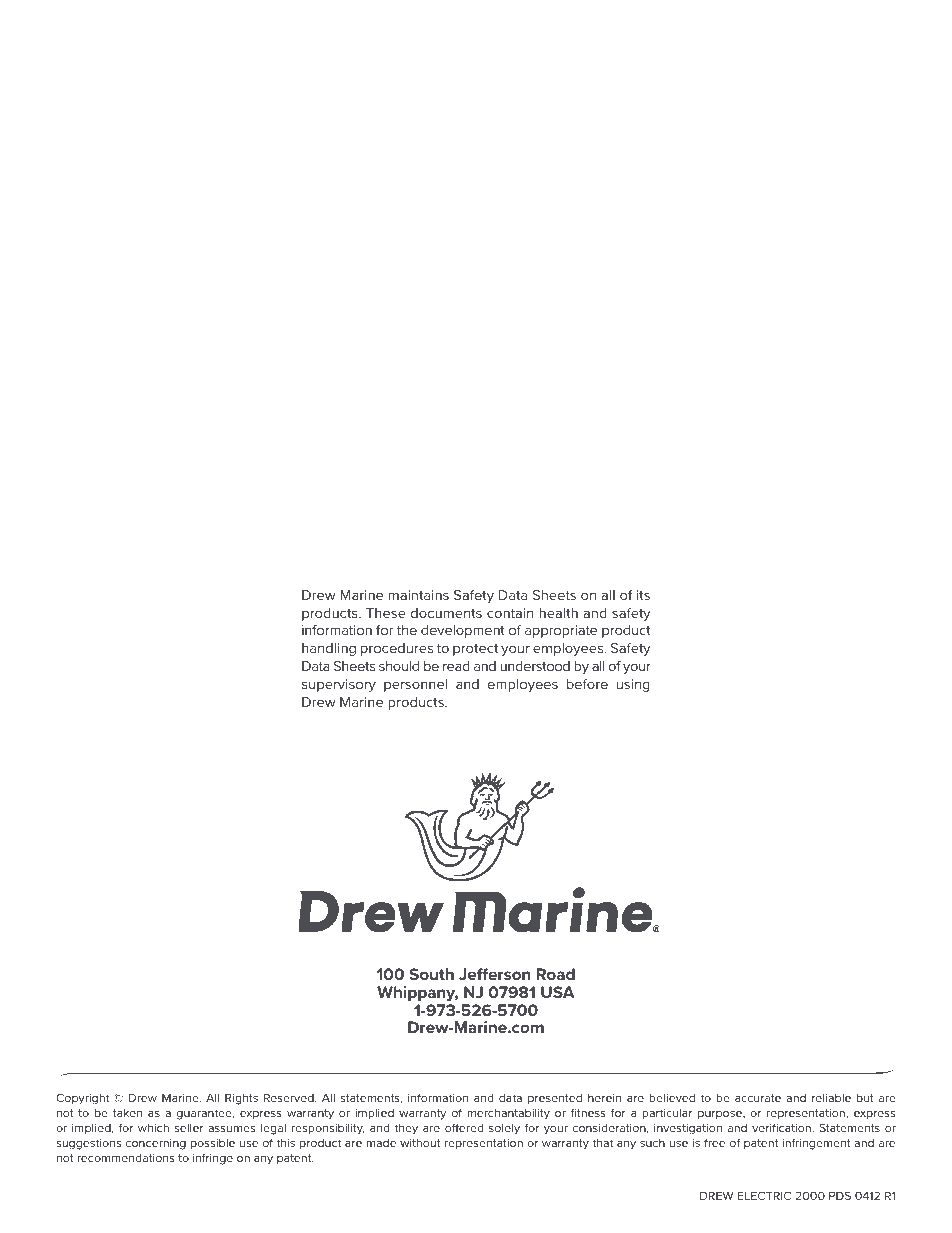 The width and height of the screenshot is (952, 1233). I want to click on without, so click(420, 1143).
